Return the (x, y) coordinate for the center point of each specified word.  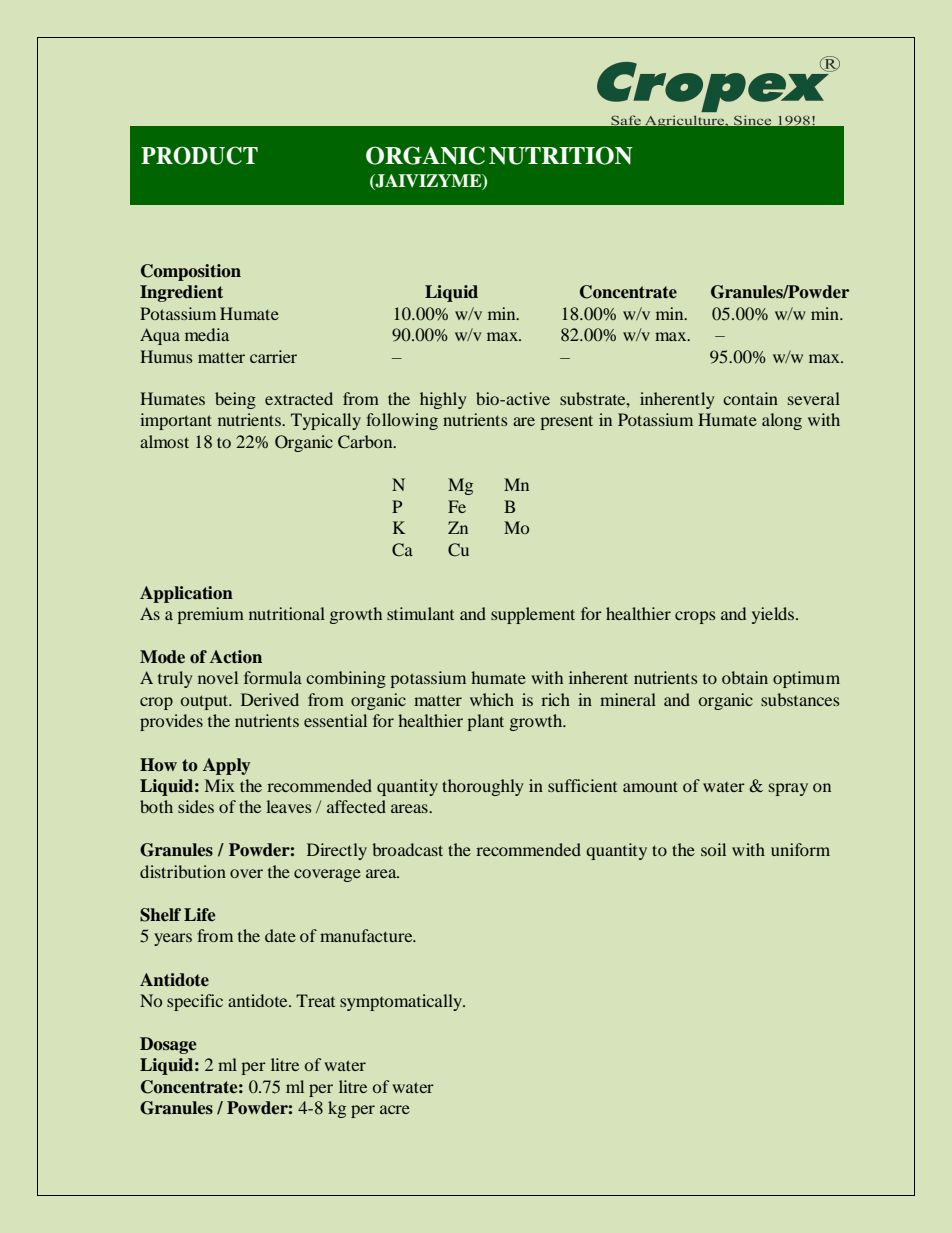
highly (443, 400)
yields (774, 615)
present (566, 422)
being (235, 400)
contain (750, 398)
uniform (800, 849)
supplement (533, 615)
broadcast (407, 849)
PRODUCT (199, 155)
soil (713, 849)
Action (236, 657)
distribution (183, 871)
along (782, 421)
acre (395, 1109)
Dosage (168, 1045)
